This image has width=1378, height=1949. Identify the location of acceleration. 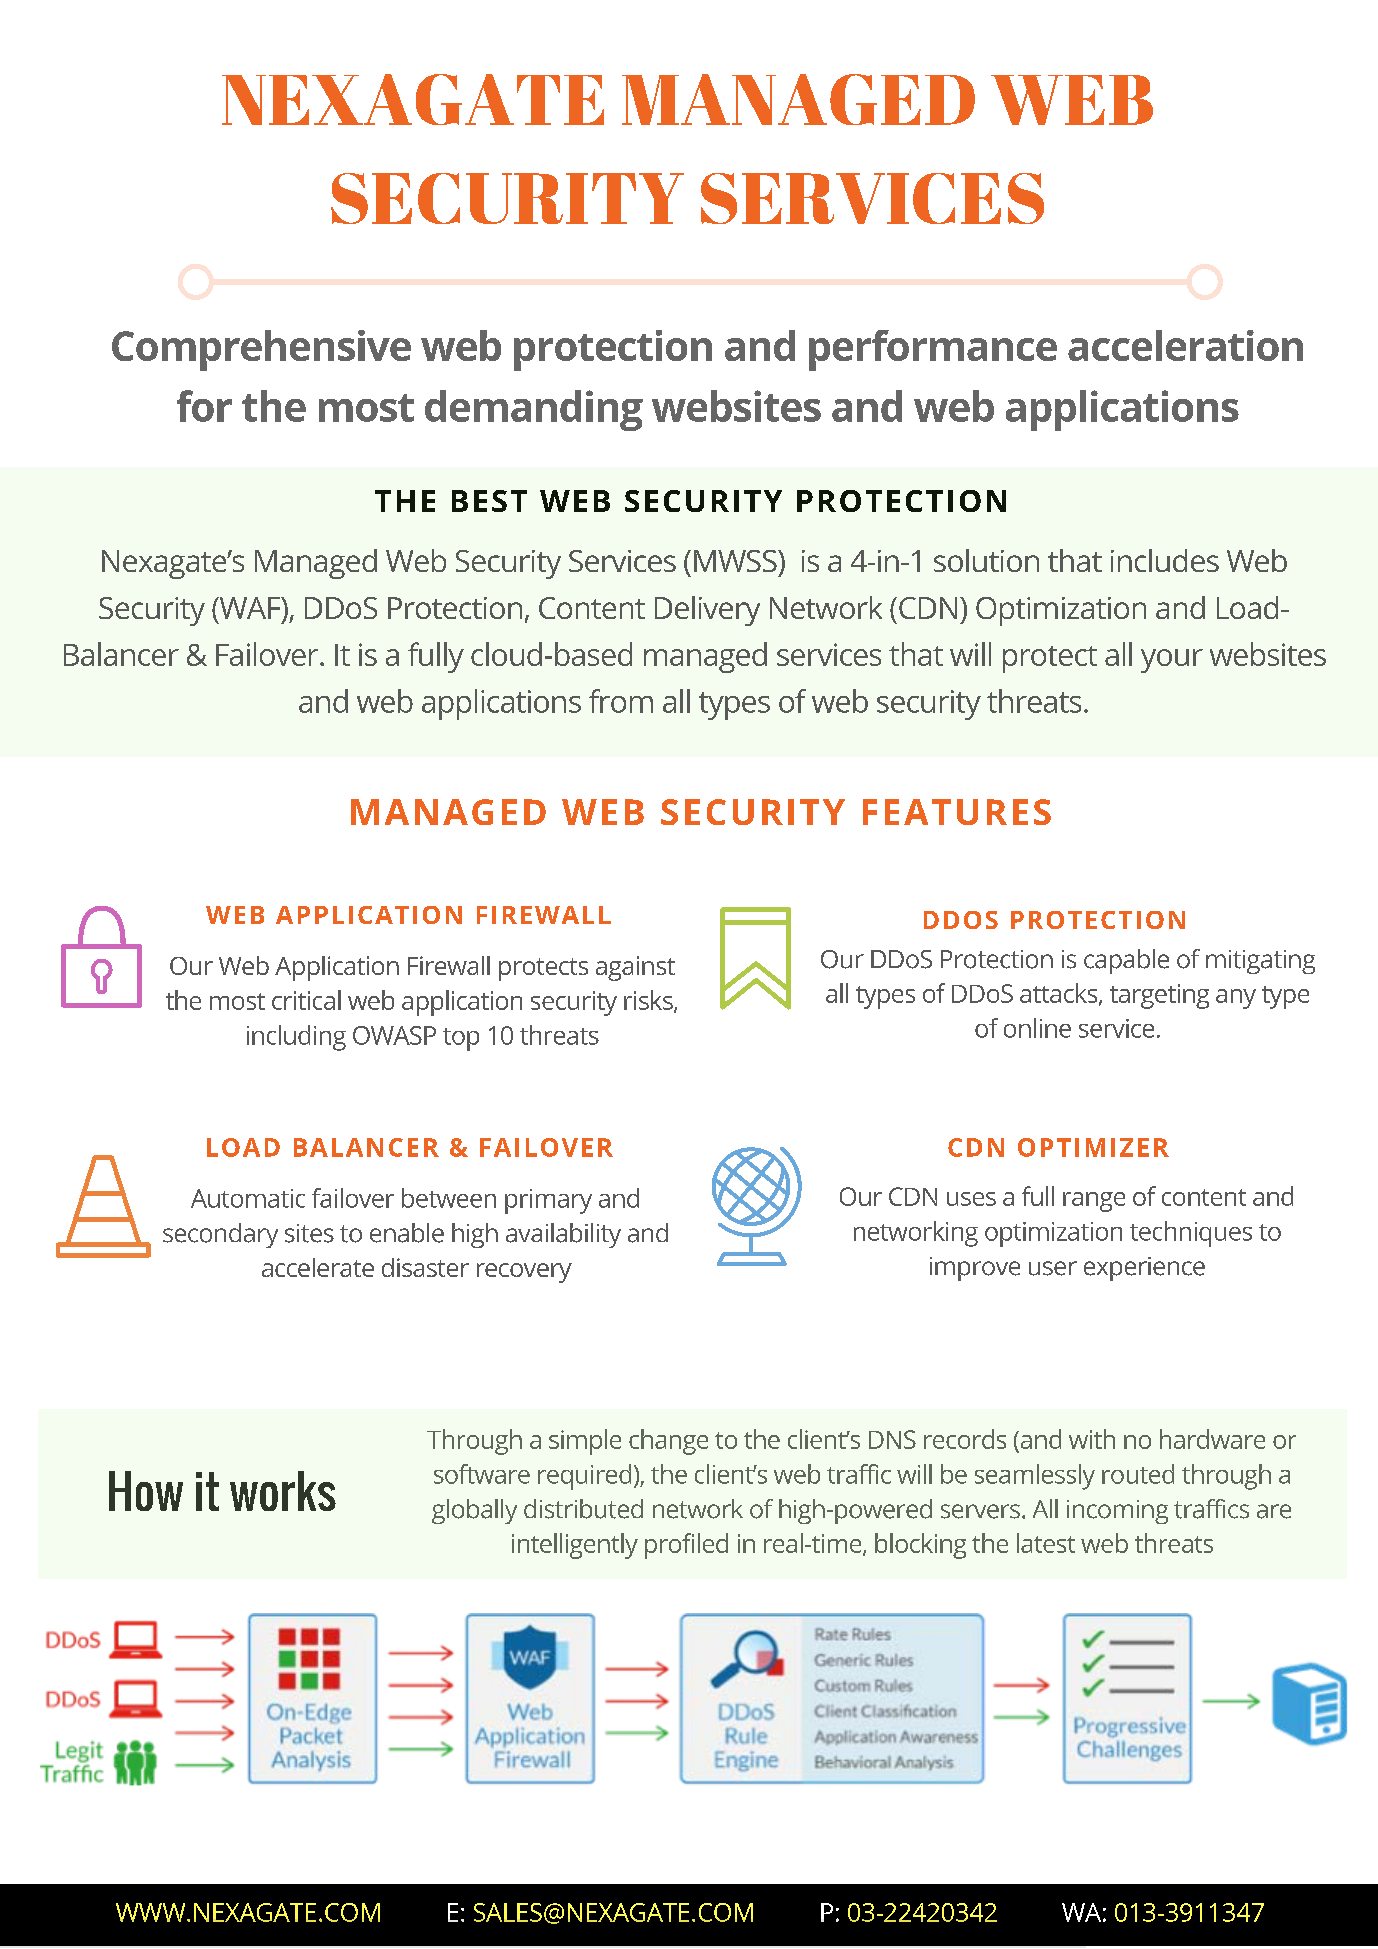
(1185, 345).
